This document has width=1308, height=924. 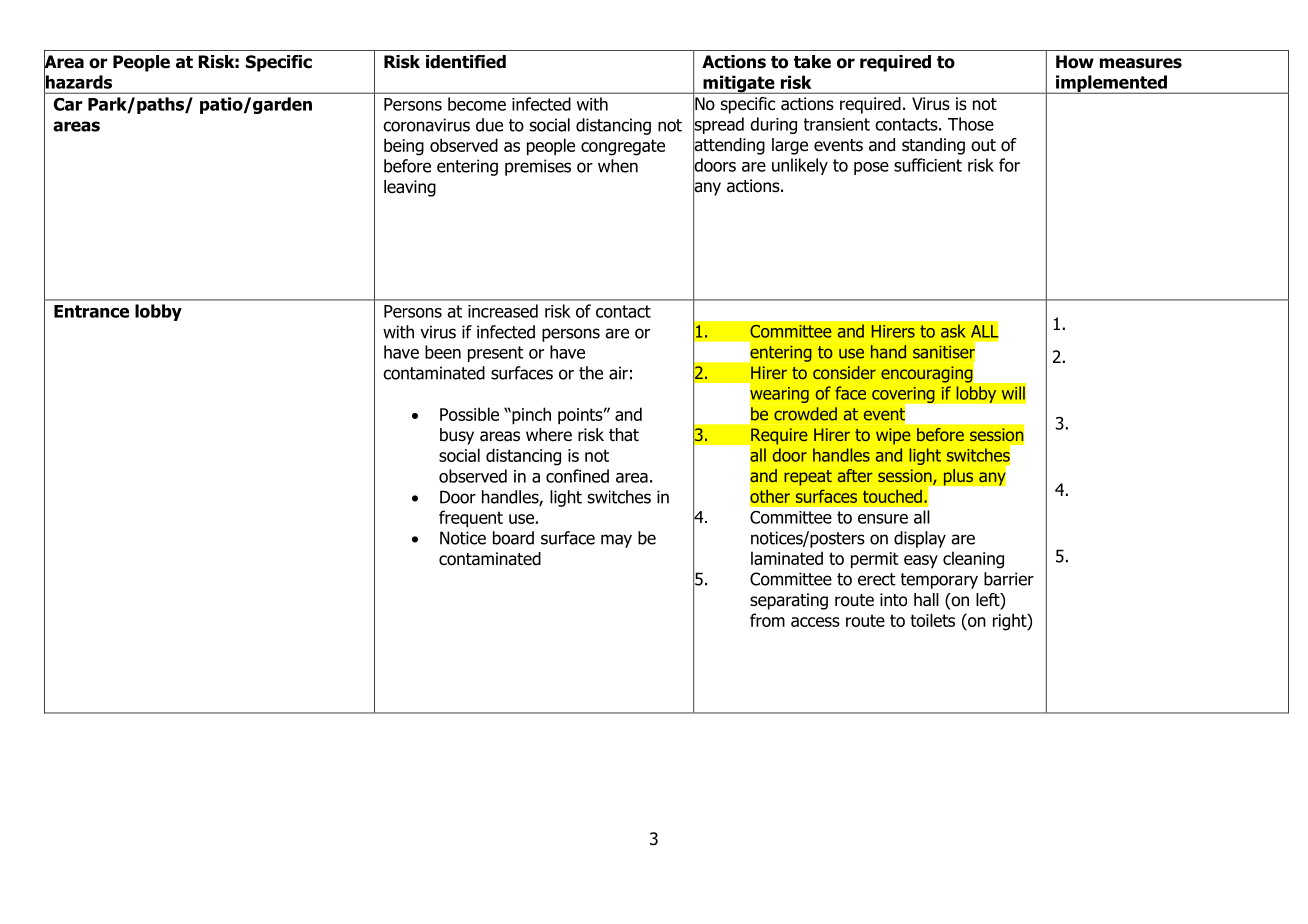 I want to click on Entrance, so click(x=91, y=311).
